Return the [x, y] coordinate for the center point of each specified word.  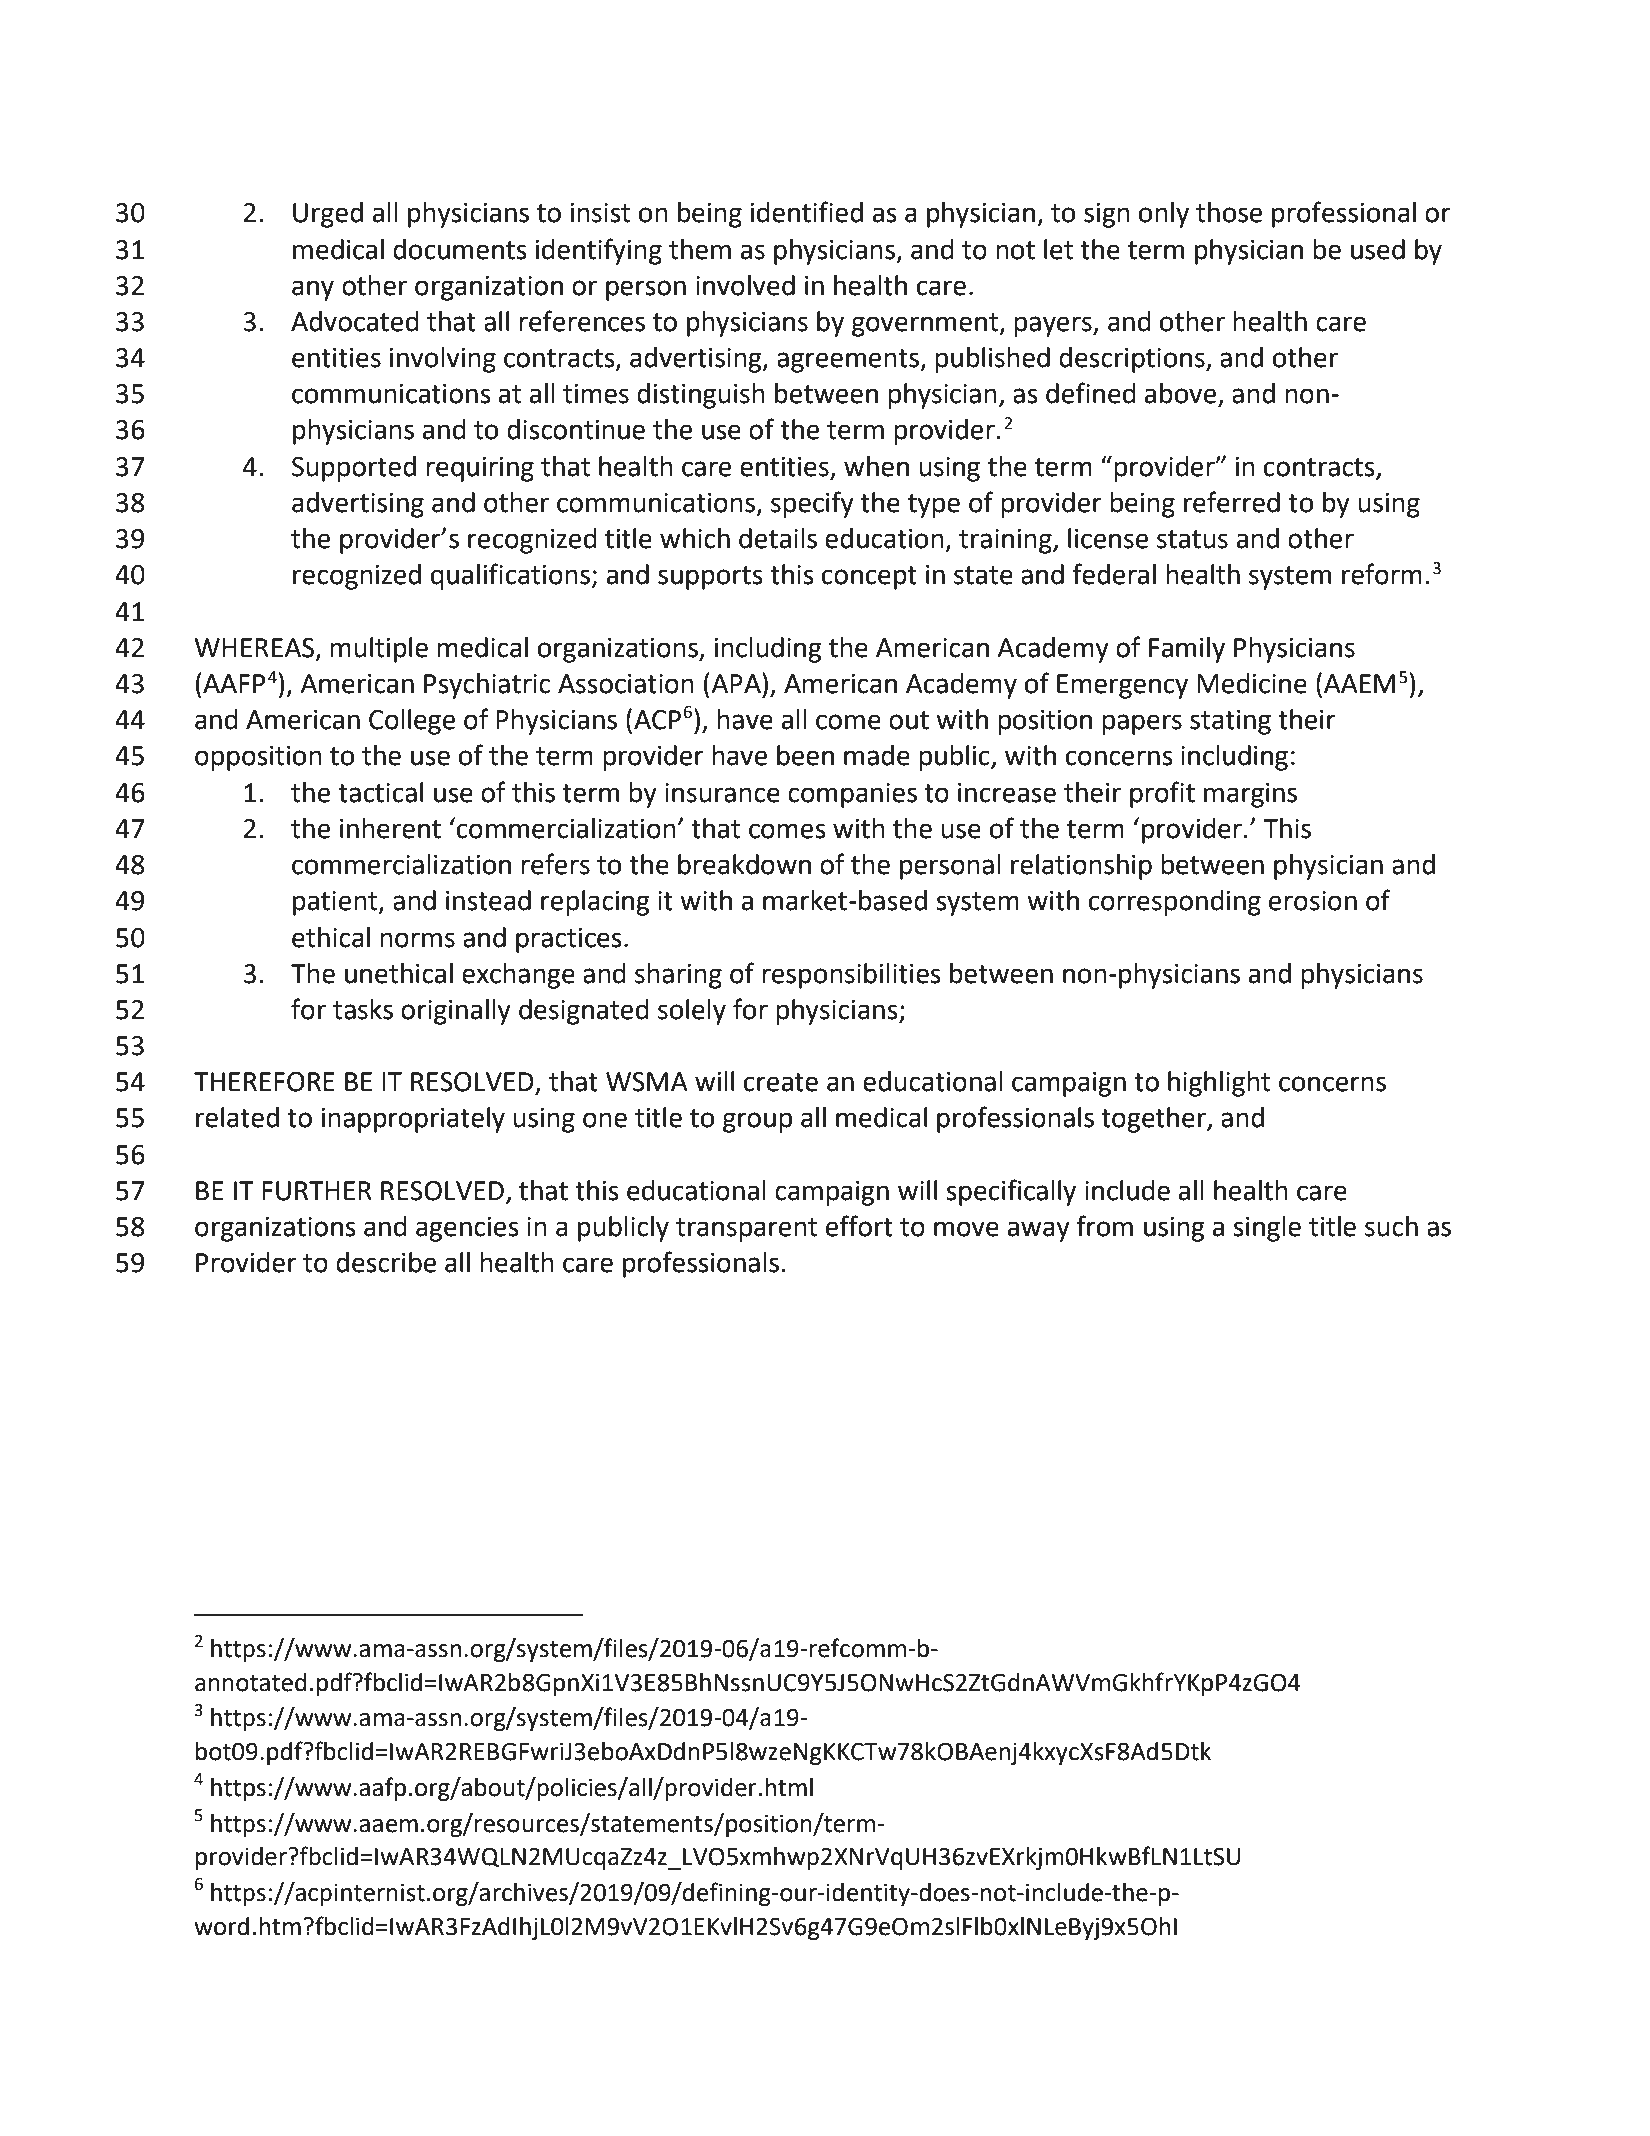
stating [1230, 722]
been [805, 755]
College [412, 722]
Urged [328, 215]
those [1229, 212]
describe [386, 1262]
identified [807, 212]
